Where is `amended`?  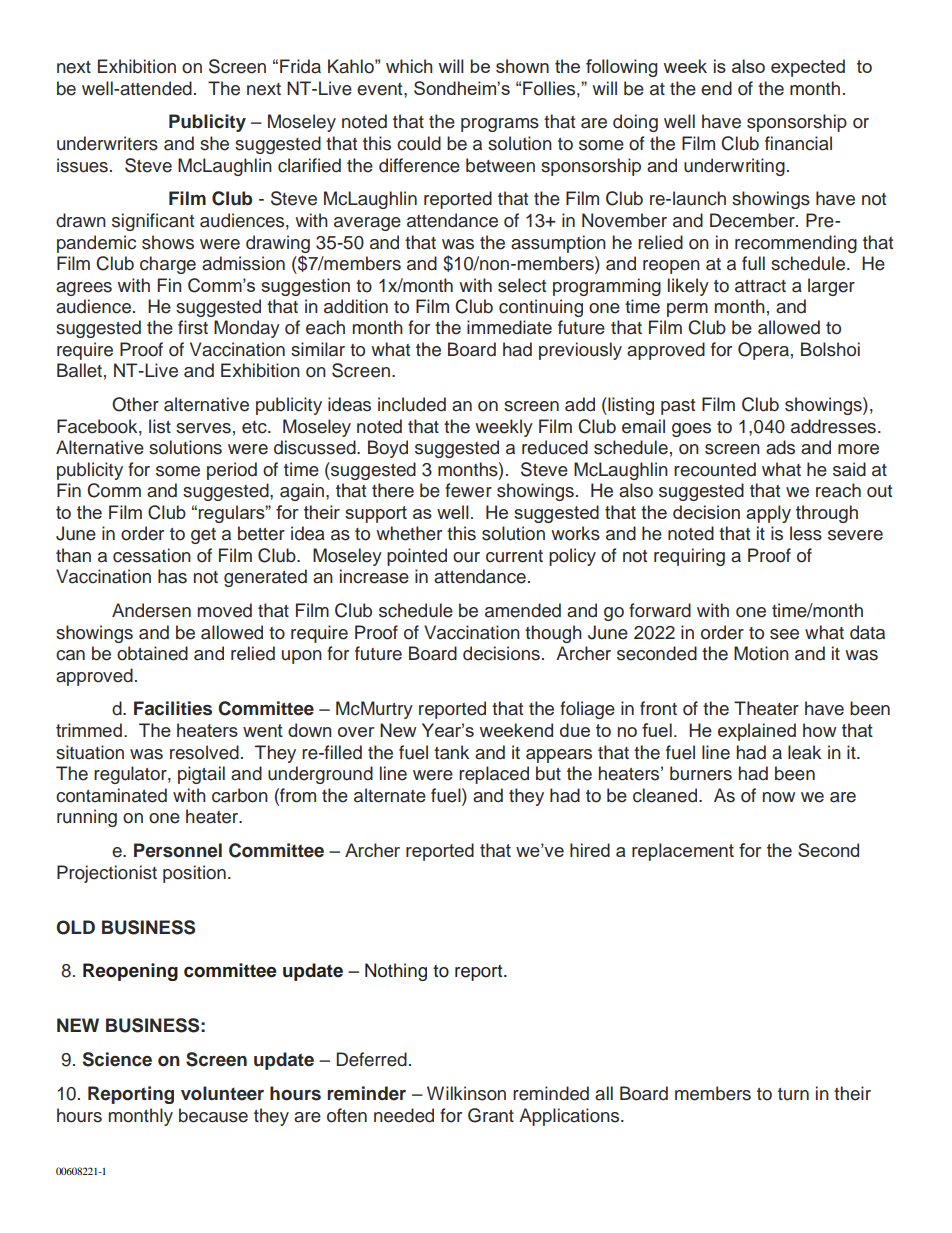 amended is located at coordinates (523, 610).
